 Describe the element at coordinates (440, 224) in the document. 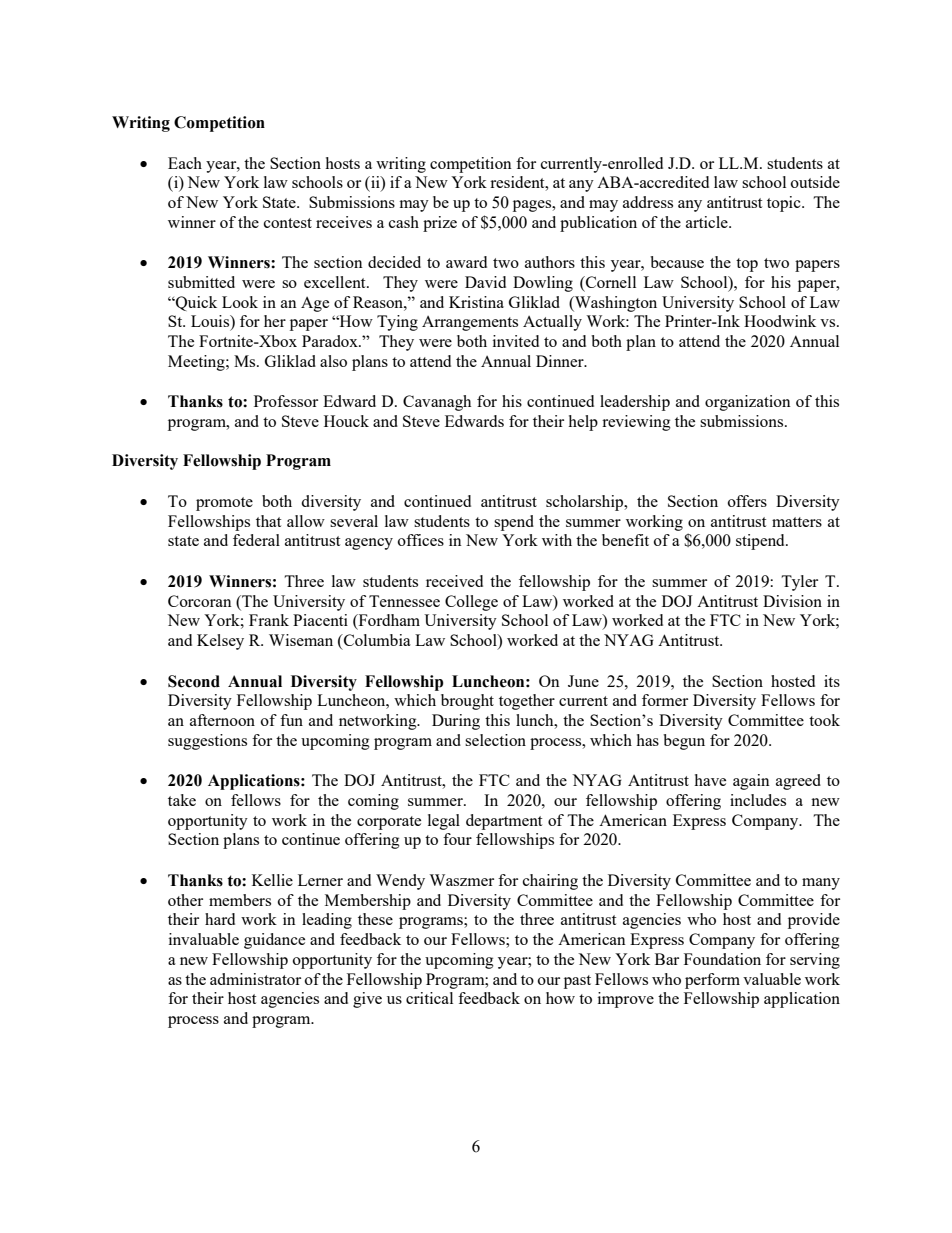

I see `prize` at that location.
